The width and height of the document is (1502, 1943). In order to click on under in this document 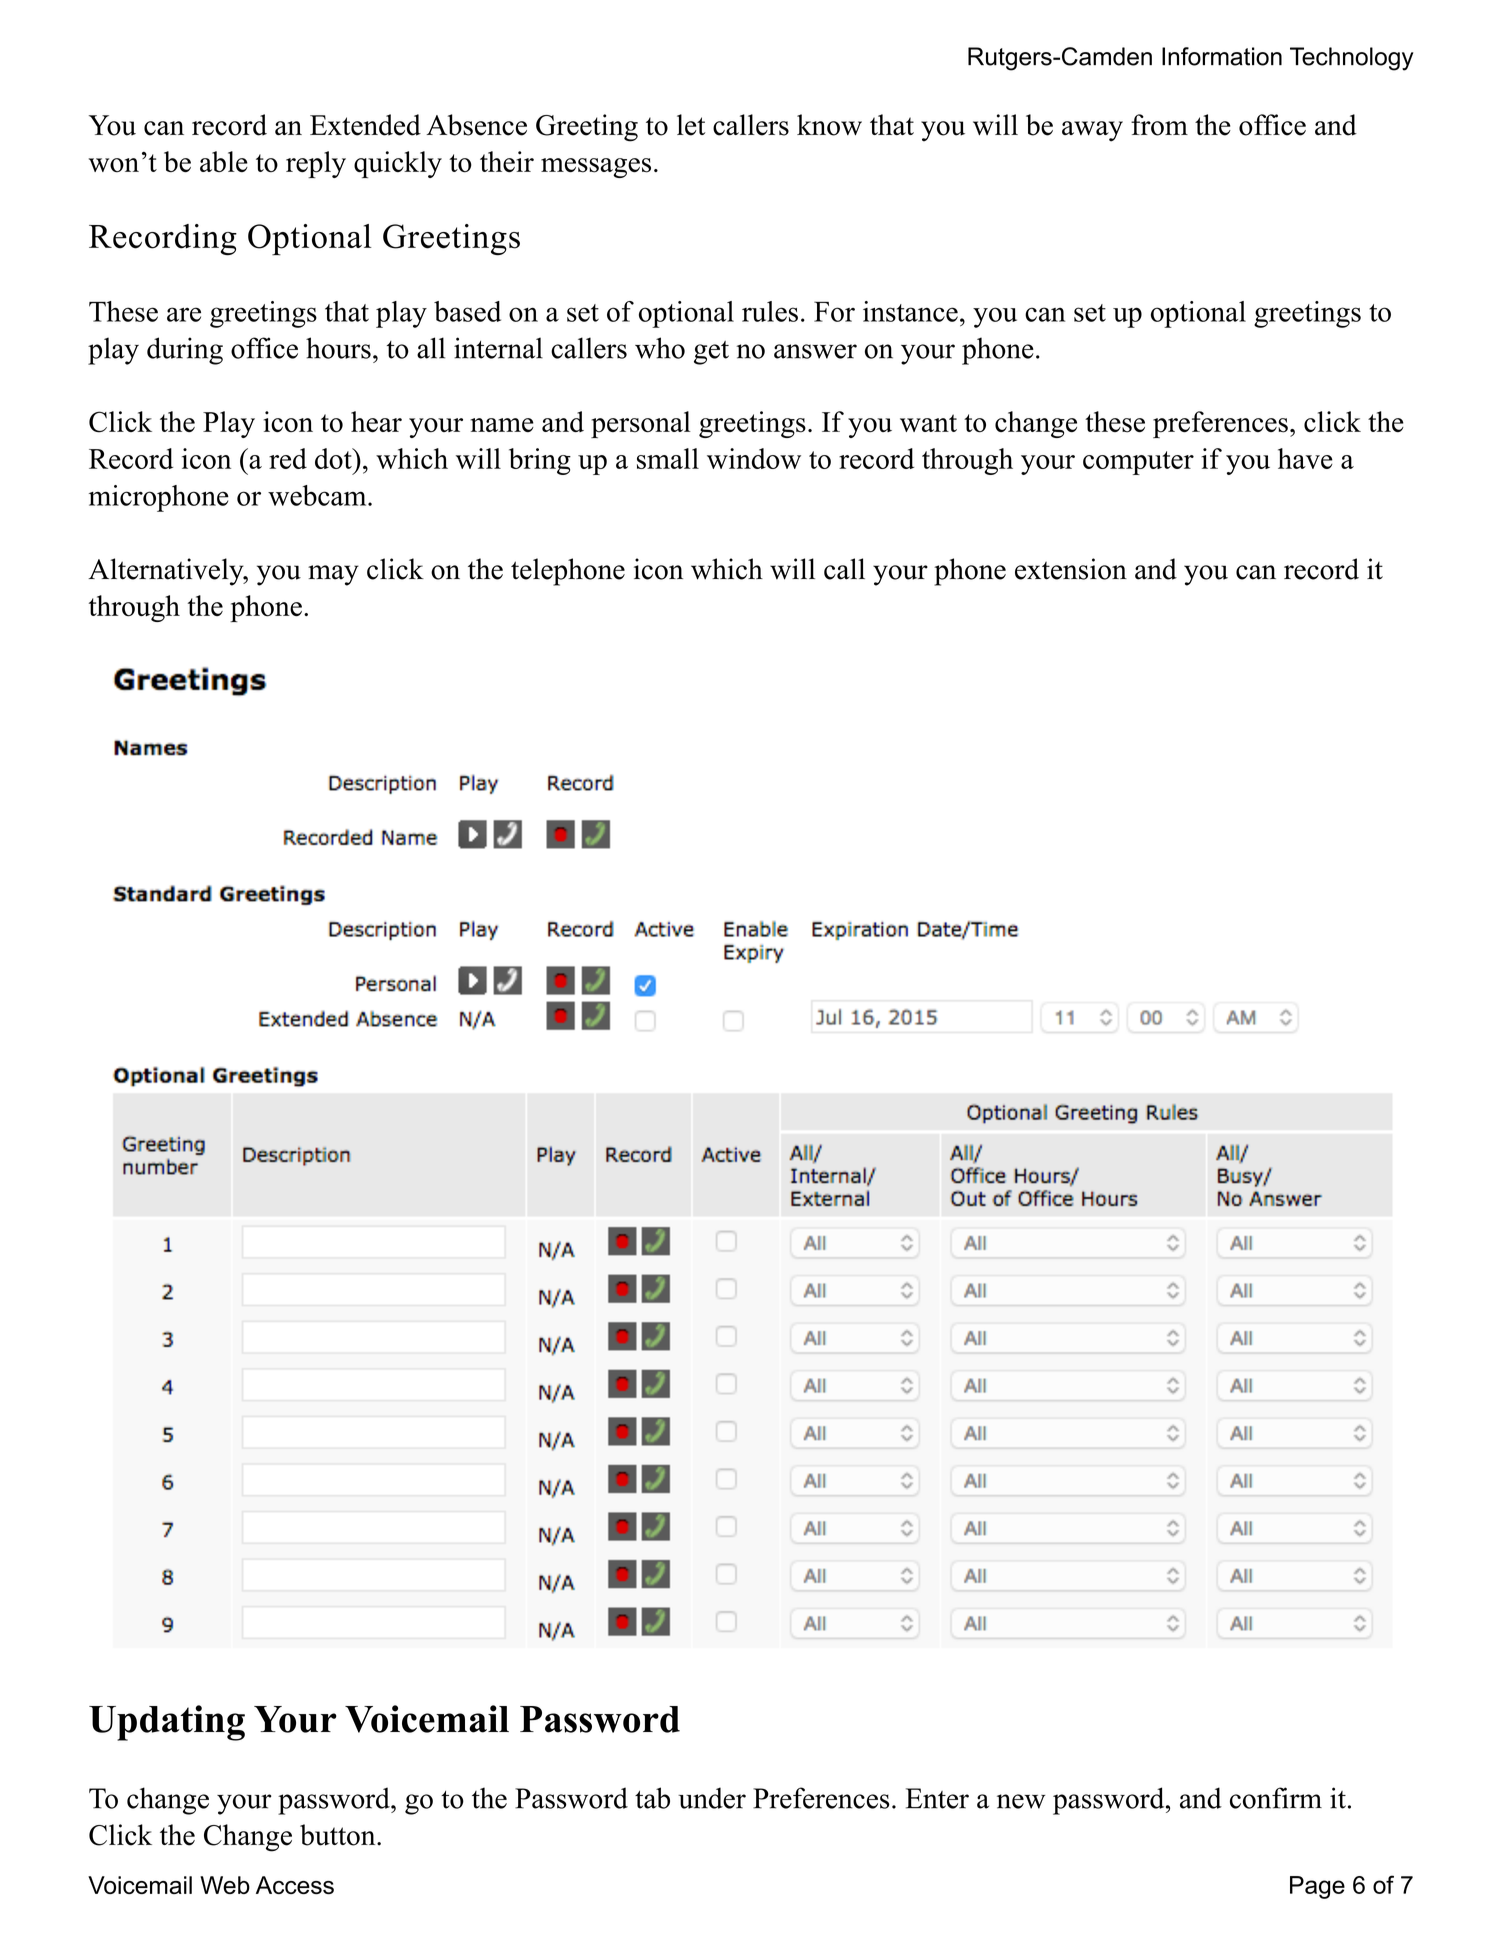, I will do `click(712, 1798)`.
